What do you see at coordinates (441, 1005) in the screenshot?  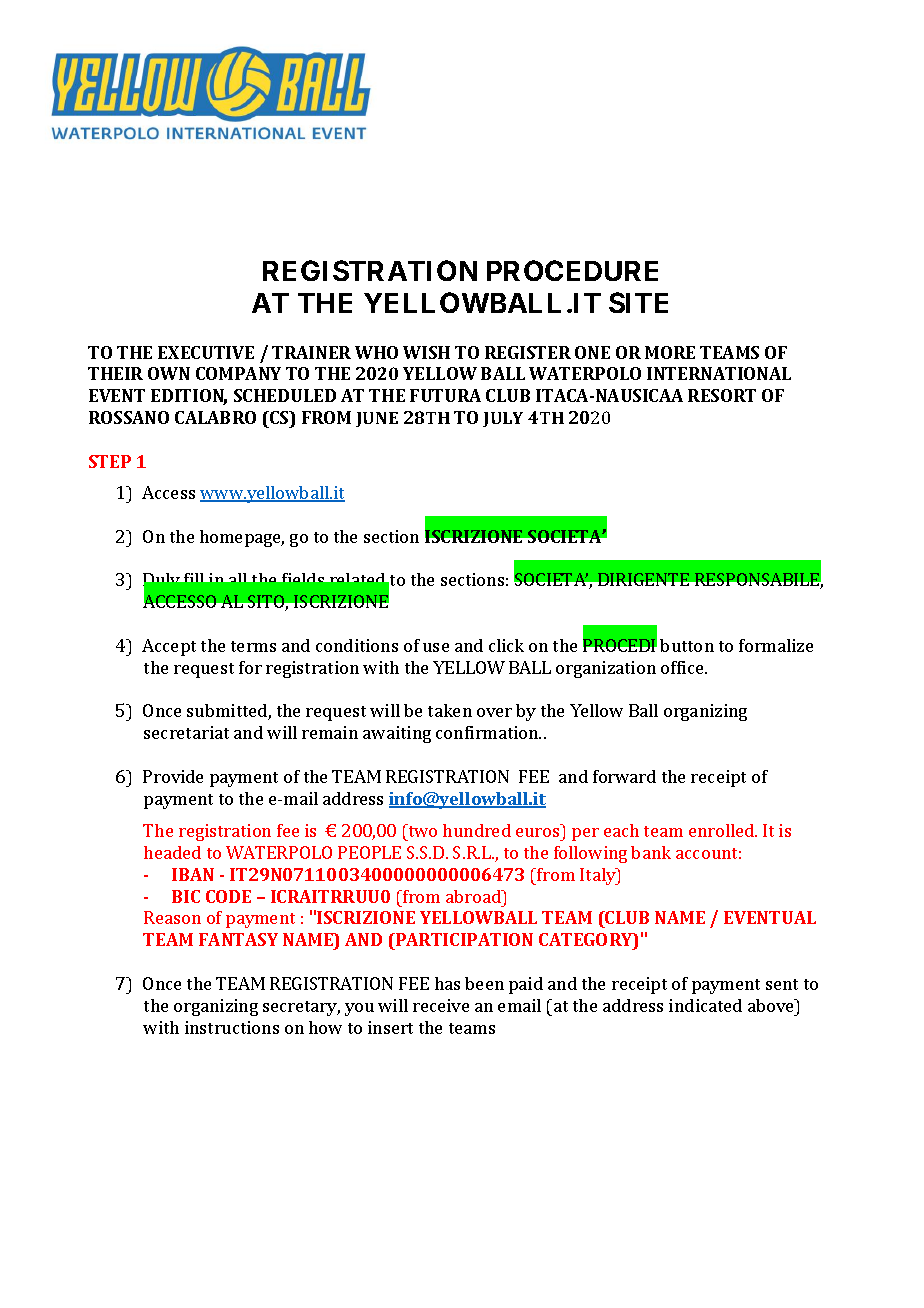 I see `receive` at bounding box center [441, 1005].
